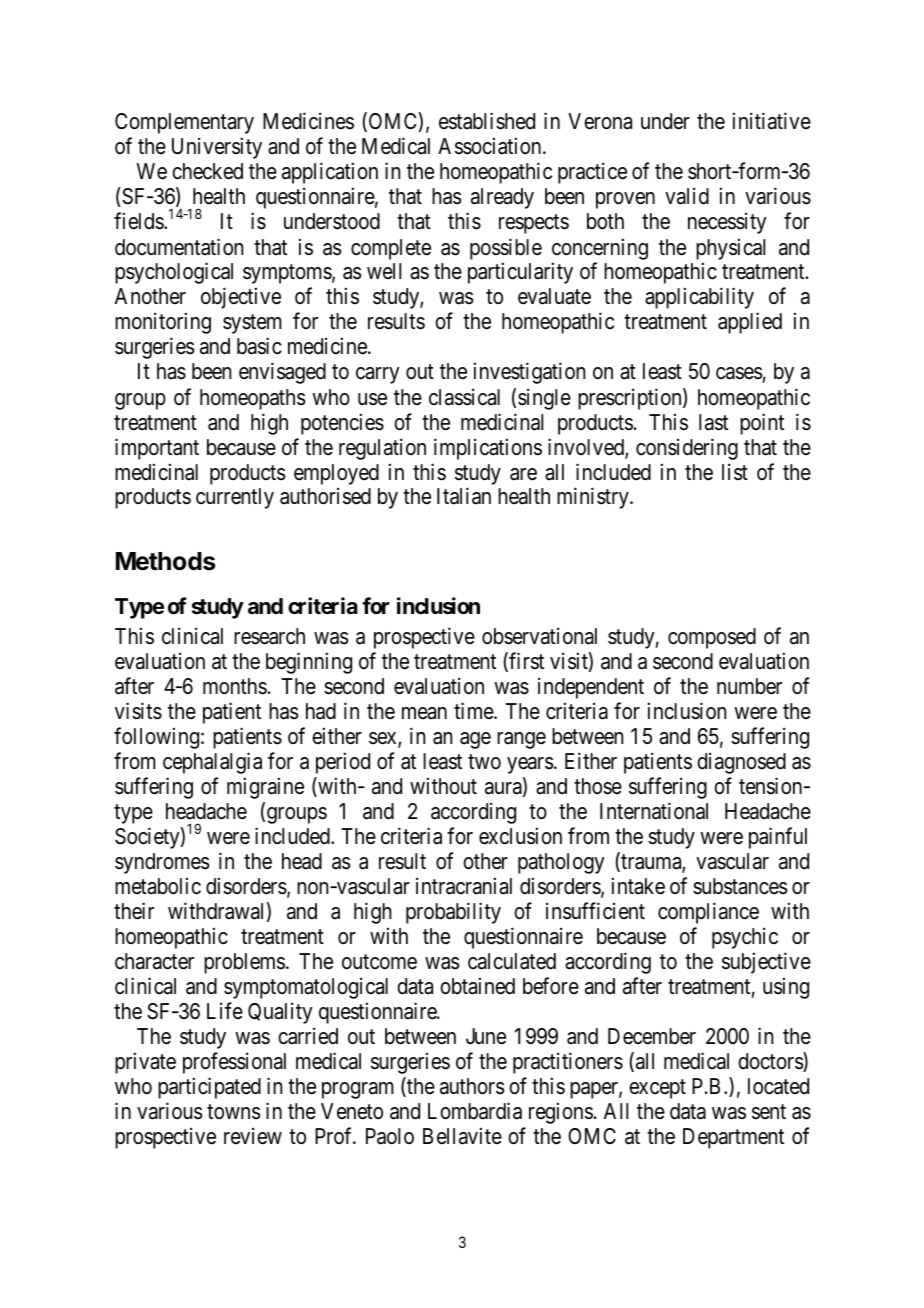 The height and width of the screenshot is (1308, 924). I want to click on towns, so click(234, 1112).
